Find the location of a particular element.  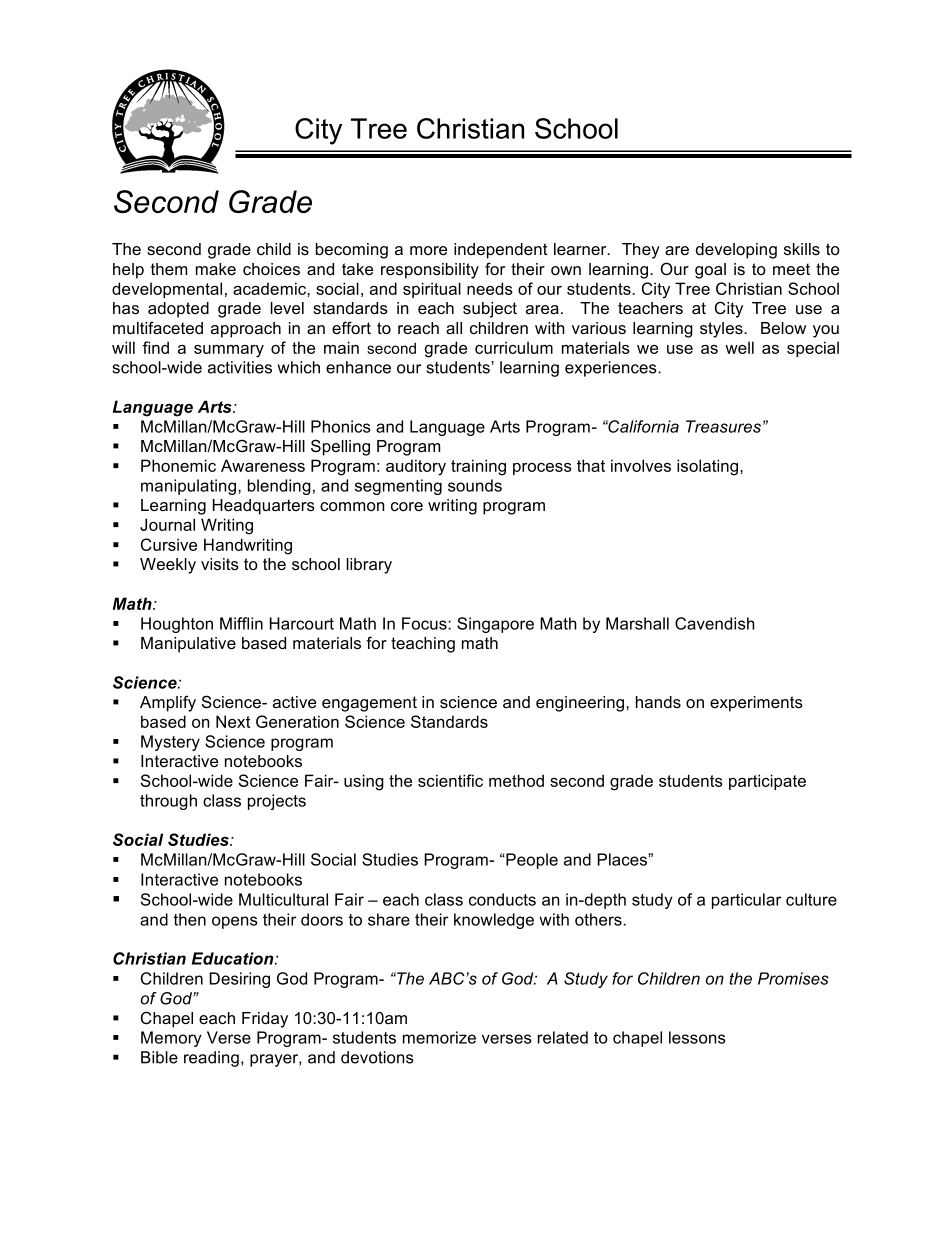

participate is located at coordinates (767, 782).
